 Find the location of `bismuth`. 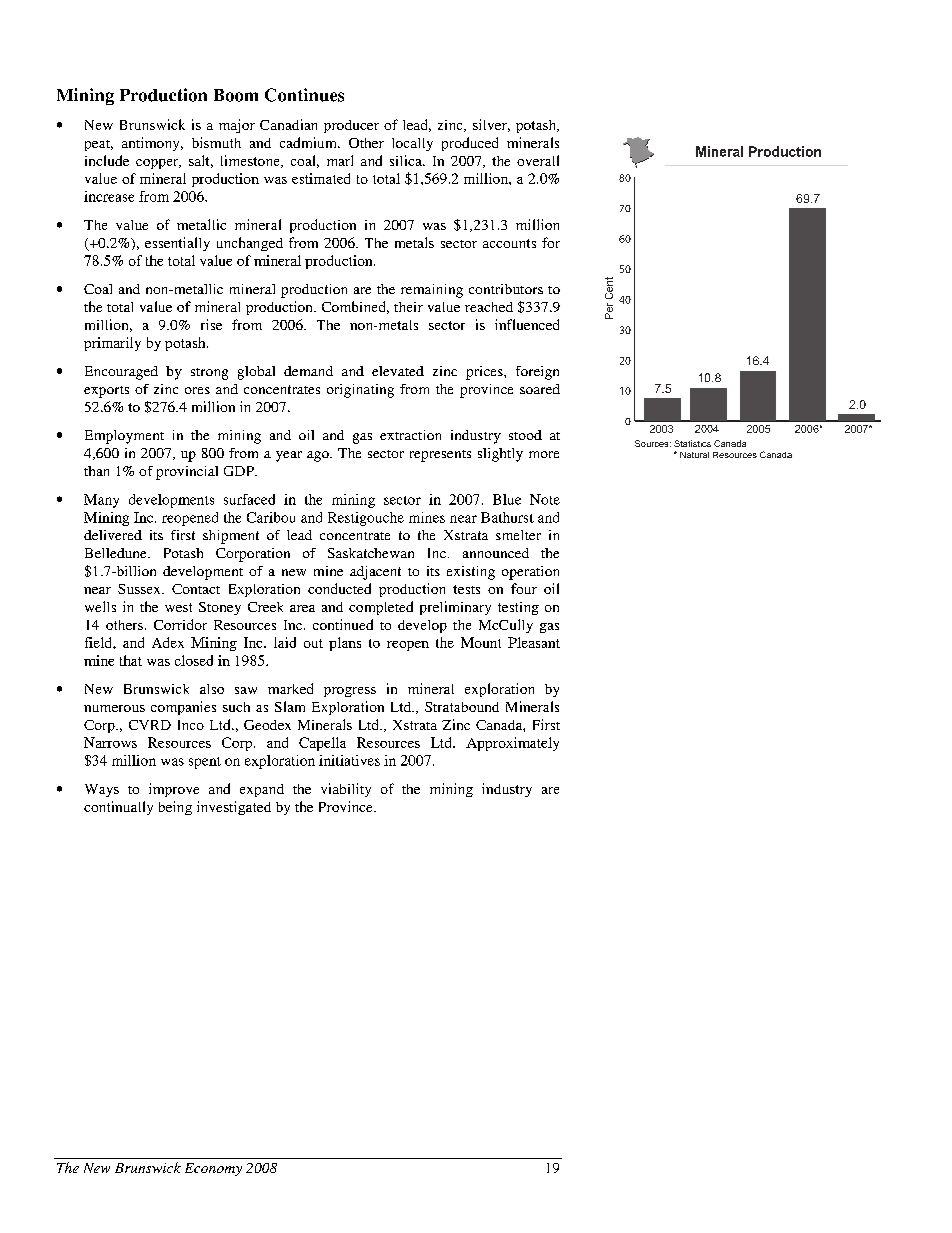

bismuth is located at coordinates (216, 142).
